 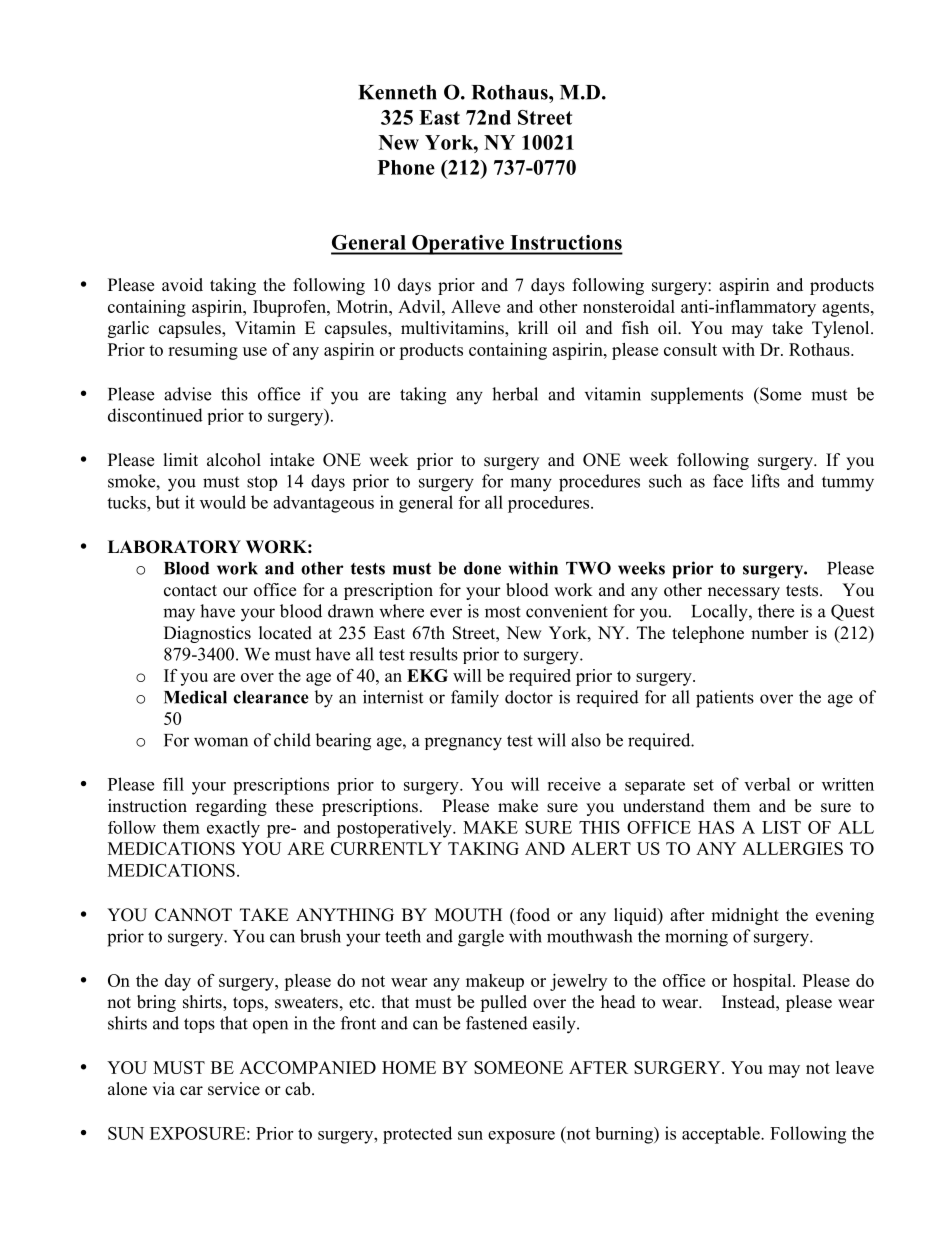 I want to click on pregnancy, so click(x=463, y=744).
